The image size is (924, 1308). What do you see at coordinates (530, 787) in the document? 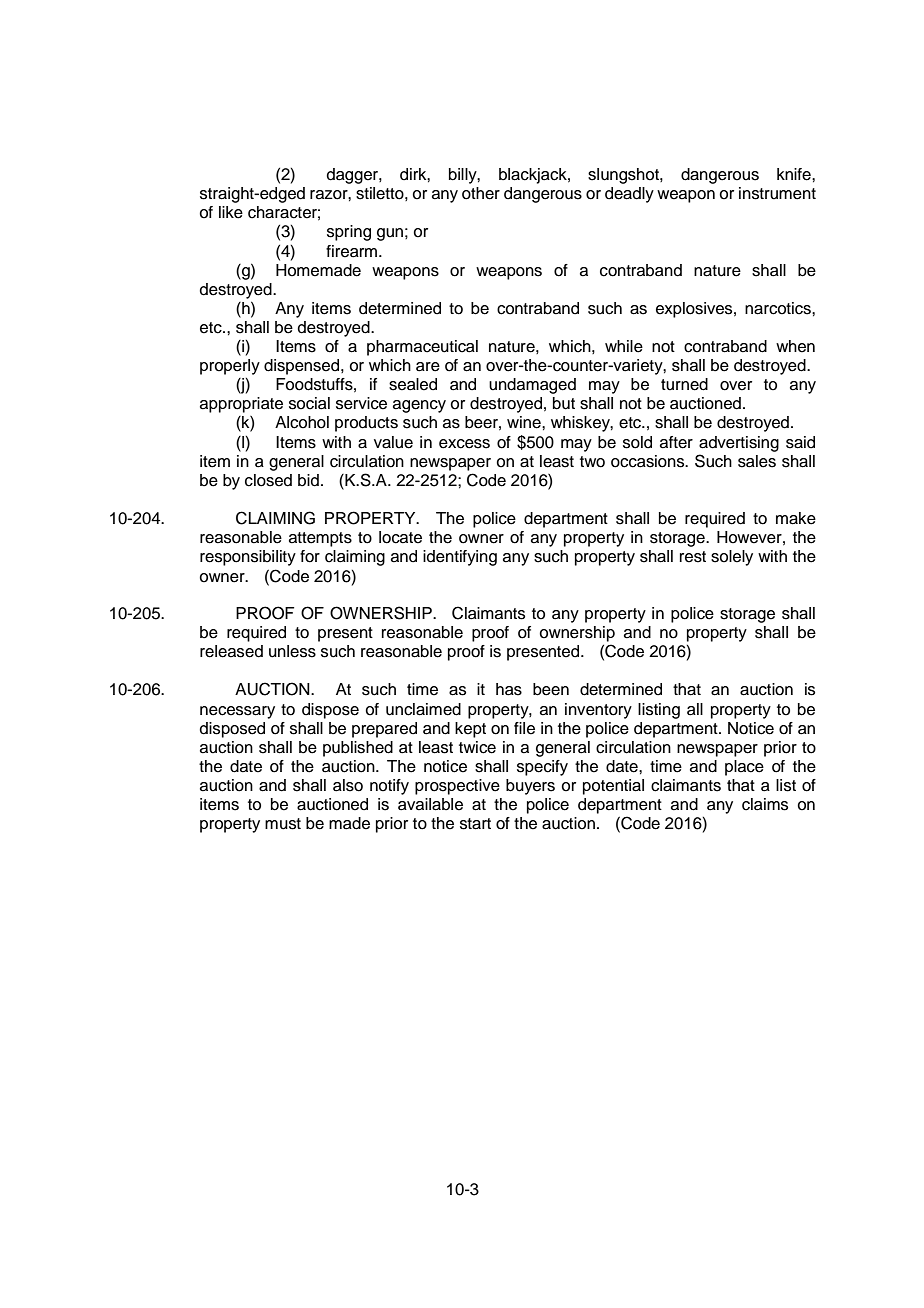
I see `buyers` at bounding box center [530, 787].
